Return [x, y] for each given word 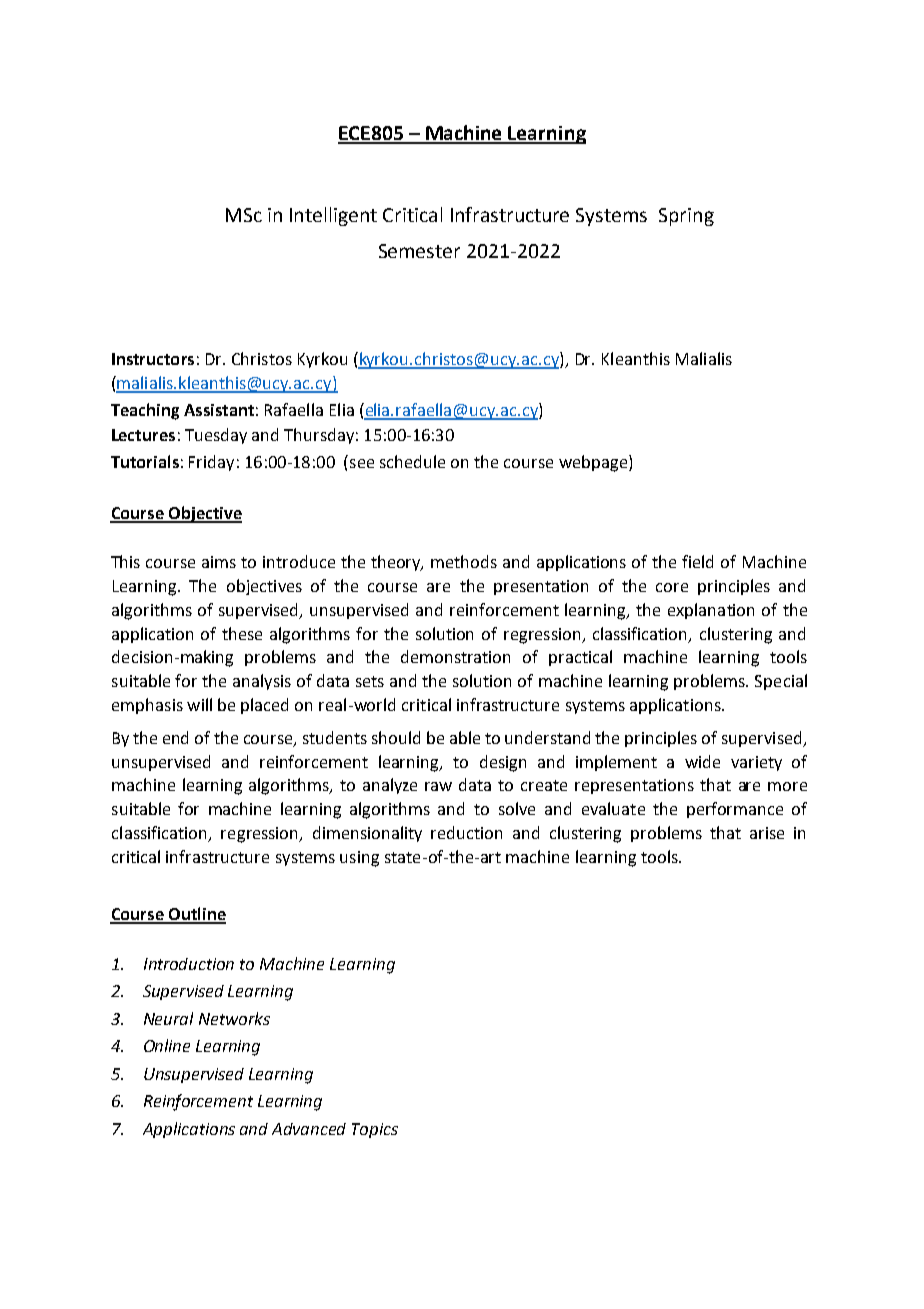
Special [781, 682]
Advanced [309, 1129]
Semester [419, 251]
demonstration [455, 656]
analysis [262, 682]
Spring [686, 217]
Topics [375, 1130]
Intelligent [333, 216]
